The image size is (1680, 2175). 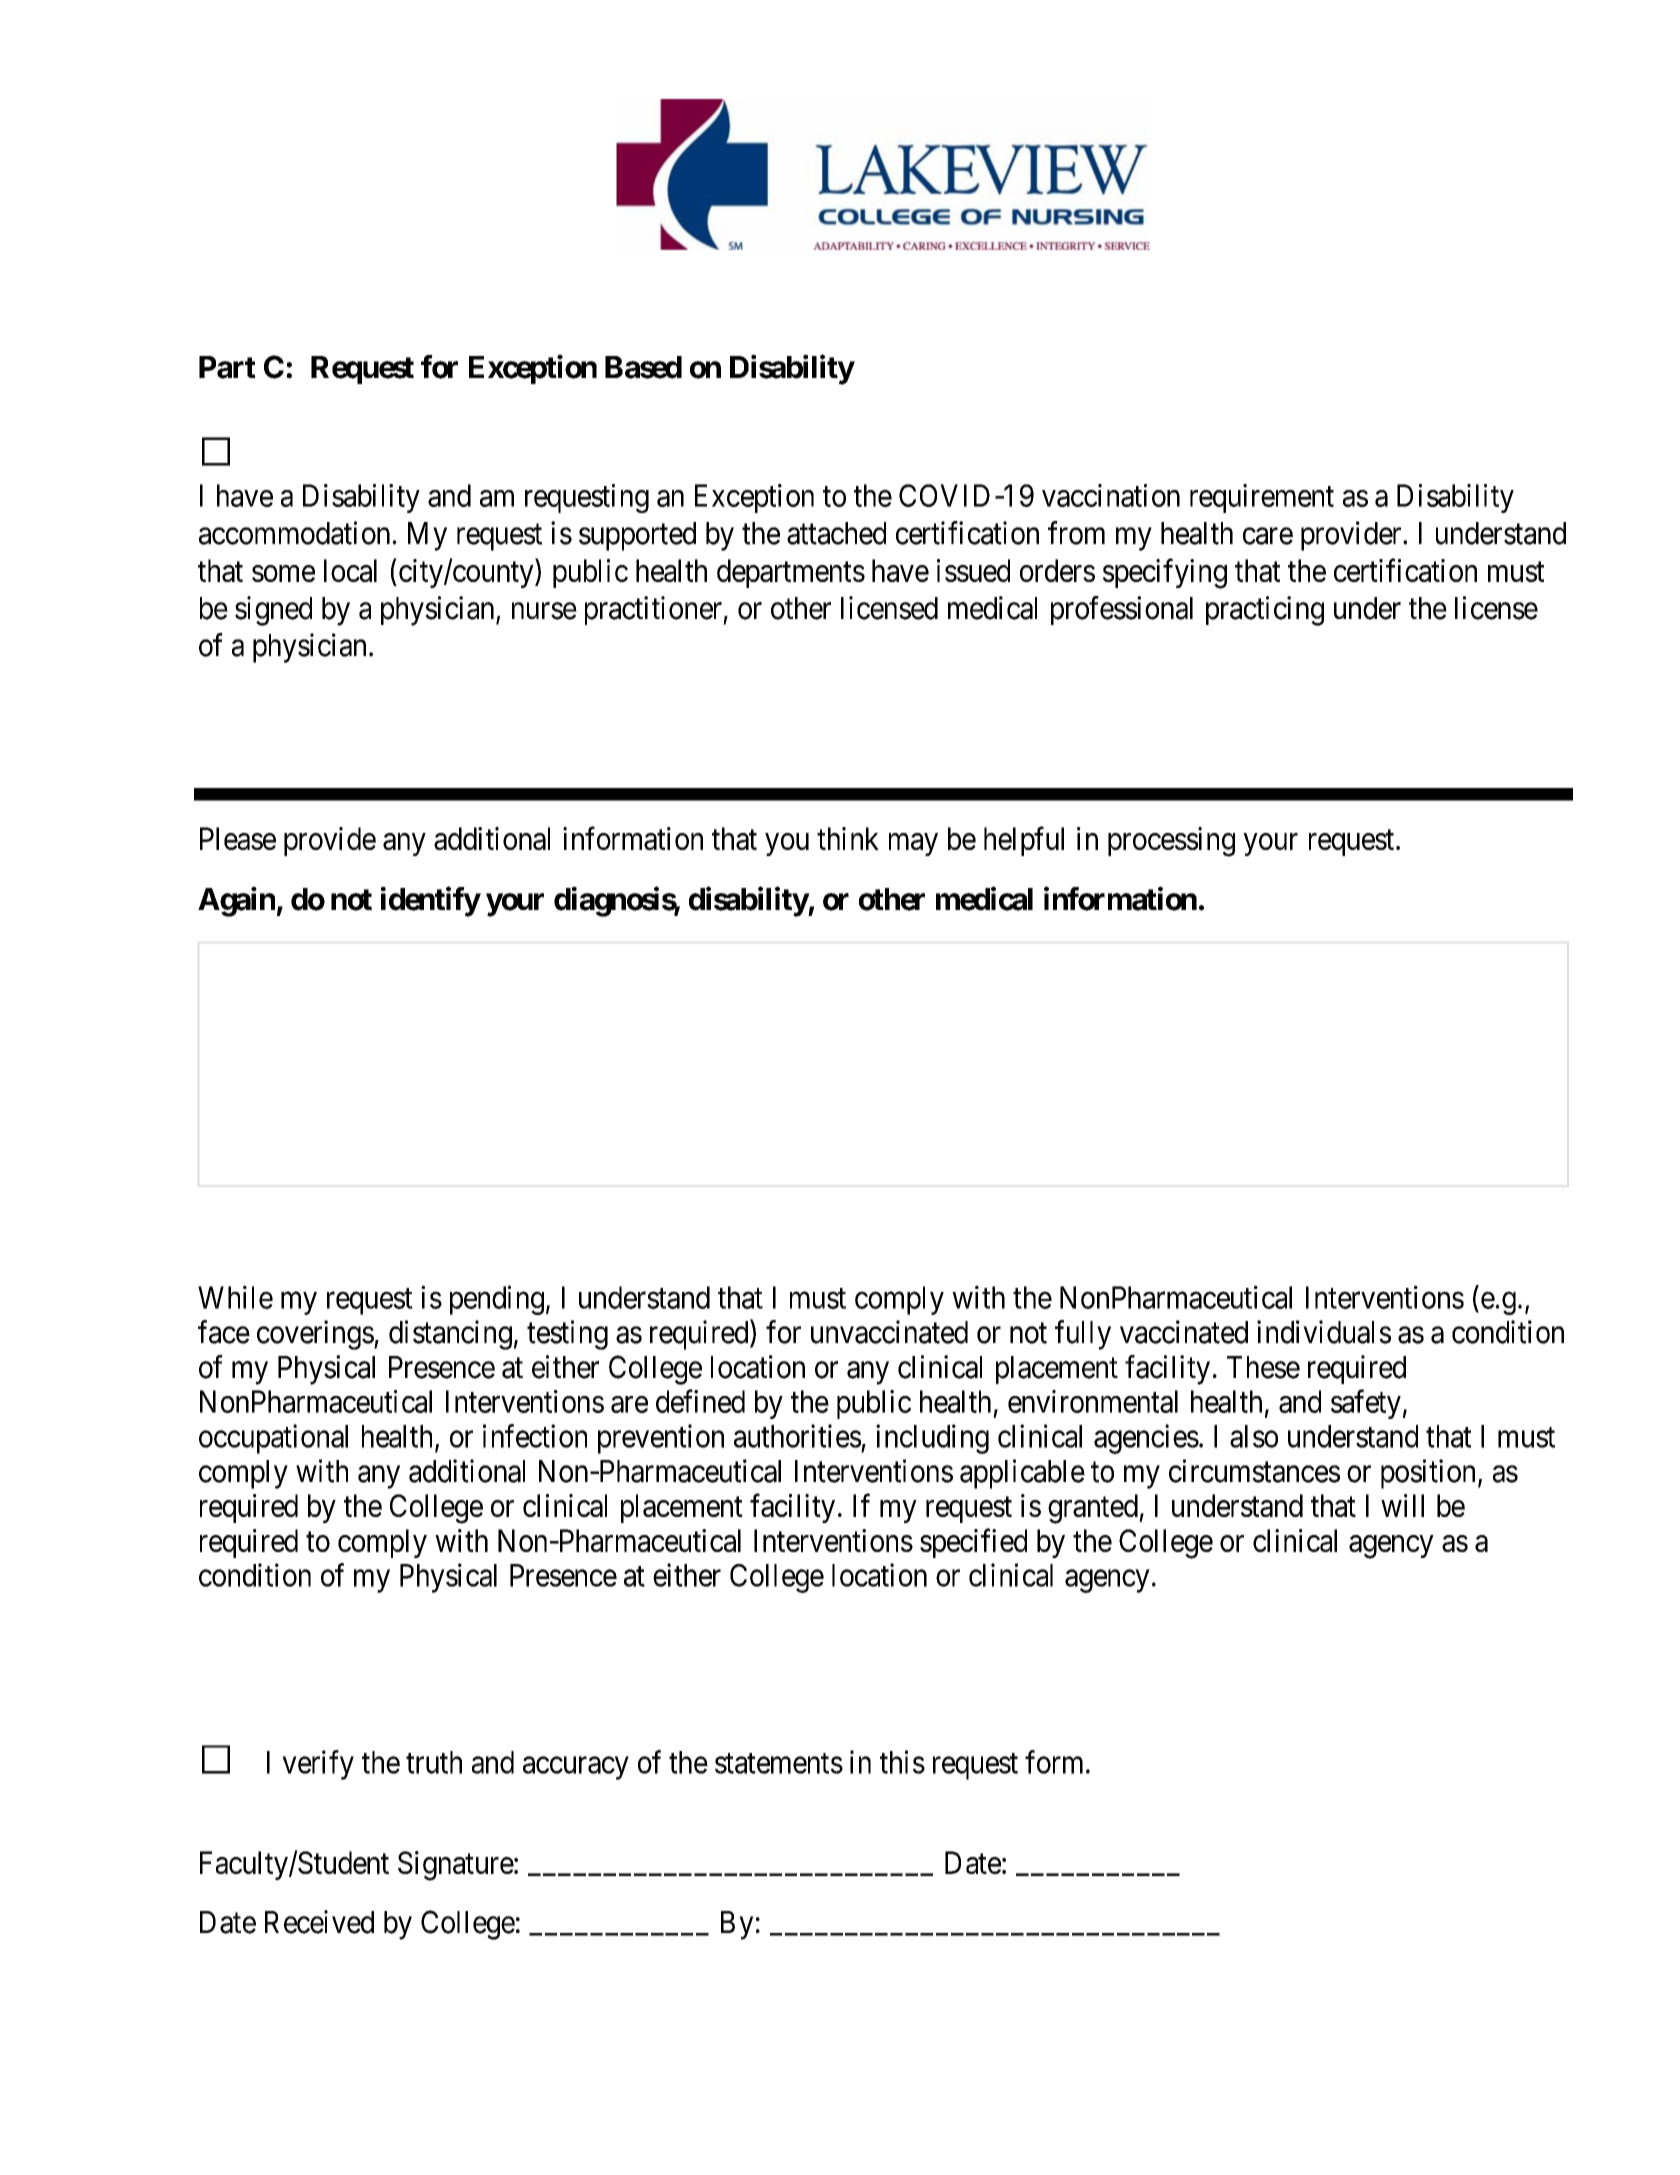 I want to click on attached, so click(x=836, y=533).
